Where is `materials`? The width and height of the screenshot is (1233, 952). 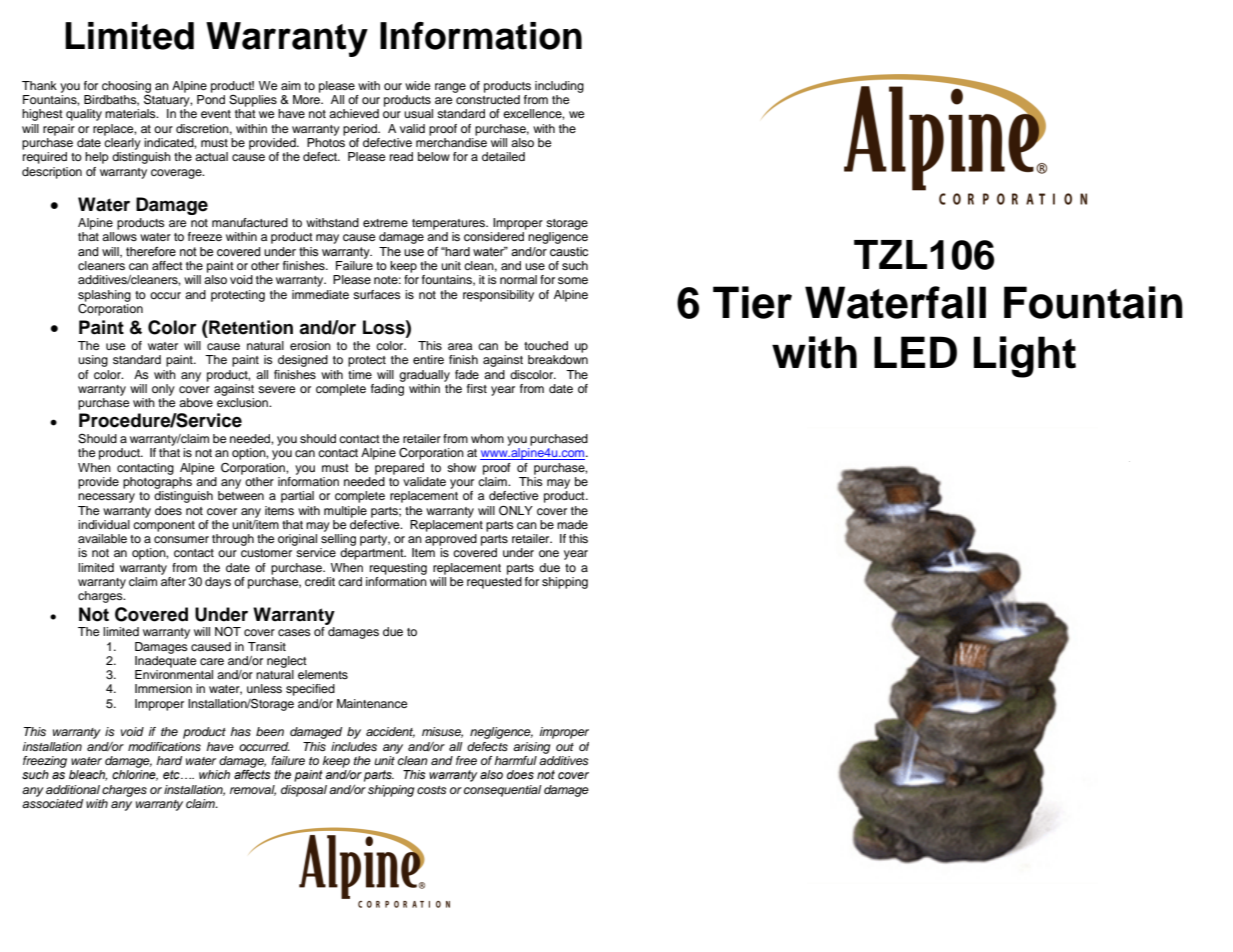
materials is located at coordinates (131, 113).
